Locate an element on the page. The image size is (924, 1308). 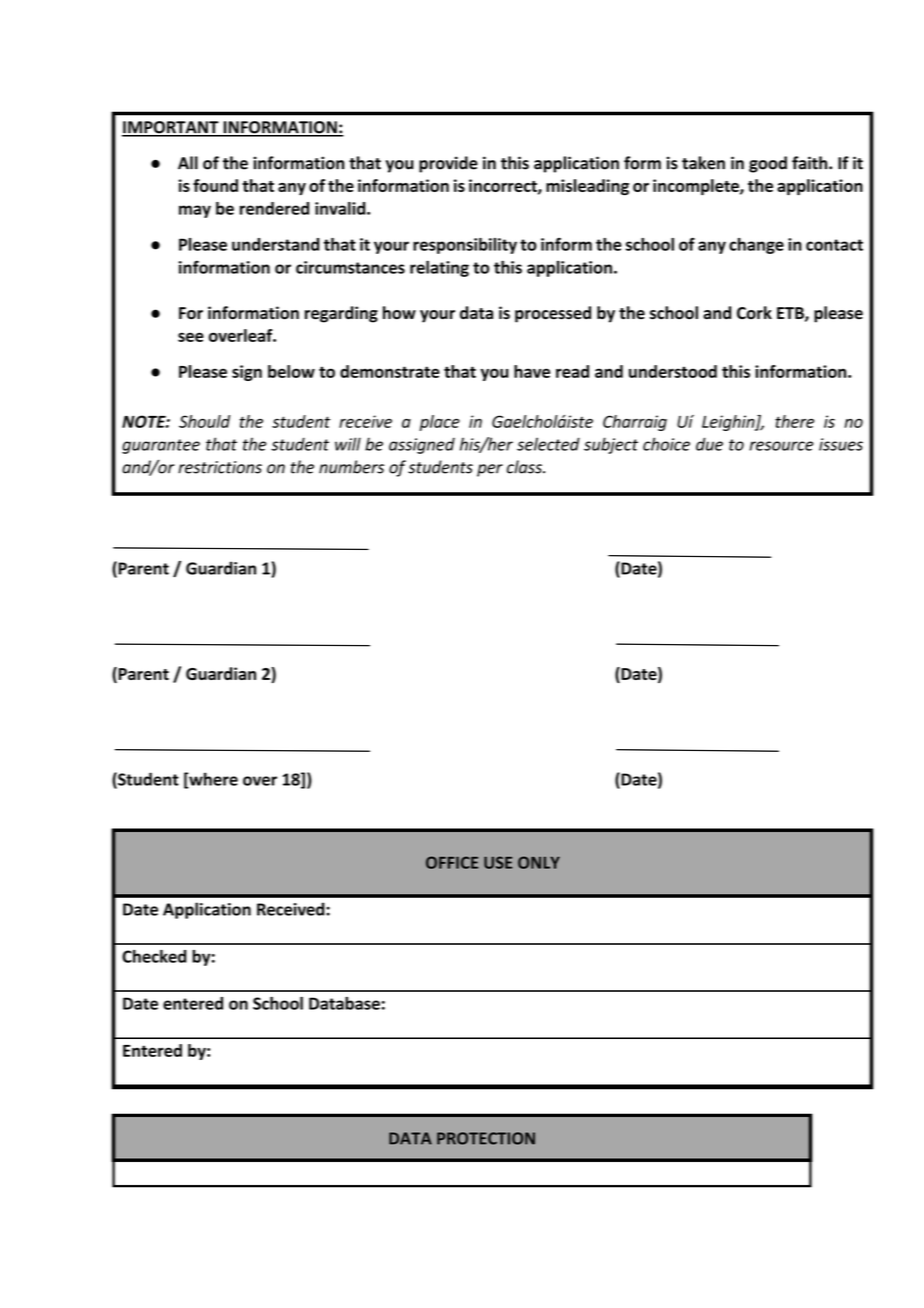
good is located at coordinates (768, 164).
